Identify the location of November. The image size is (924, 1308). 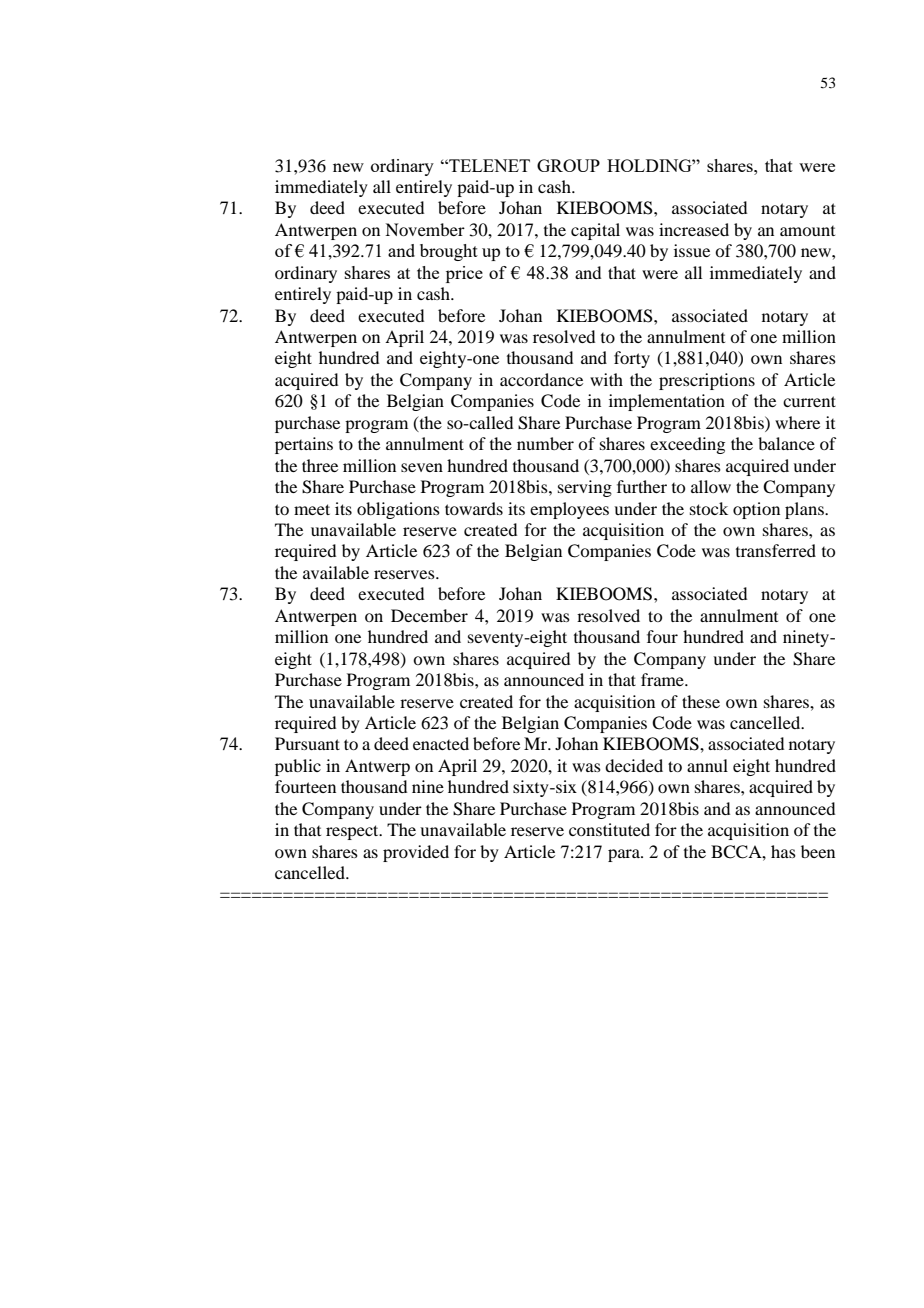
(425, 229).
